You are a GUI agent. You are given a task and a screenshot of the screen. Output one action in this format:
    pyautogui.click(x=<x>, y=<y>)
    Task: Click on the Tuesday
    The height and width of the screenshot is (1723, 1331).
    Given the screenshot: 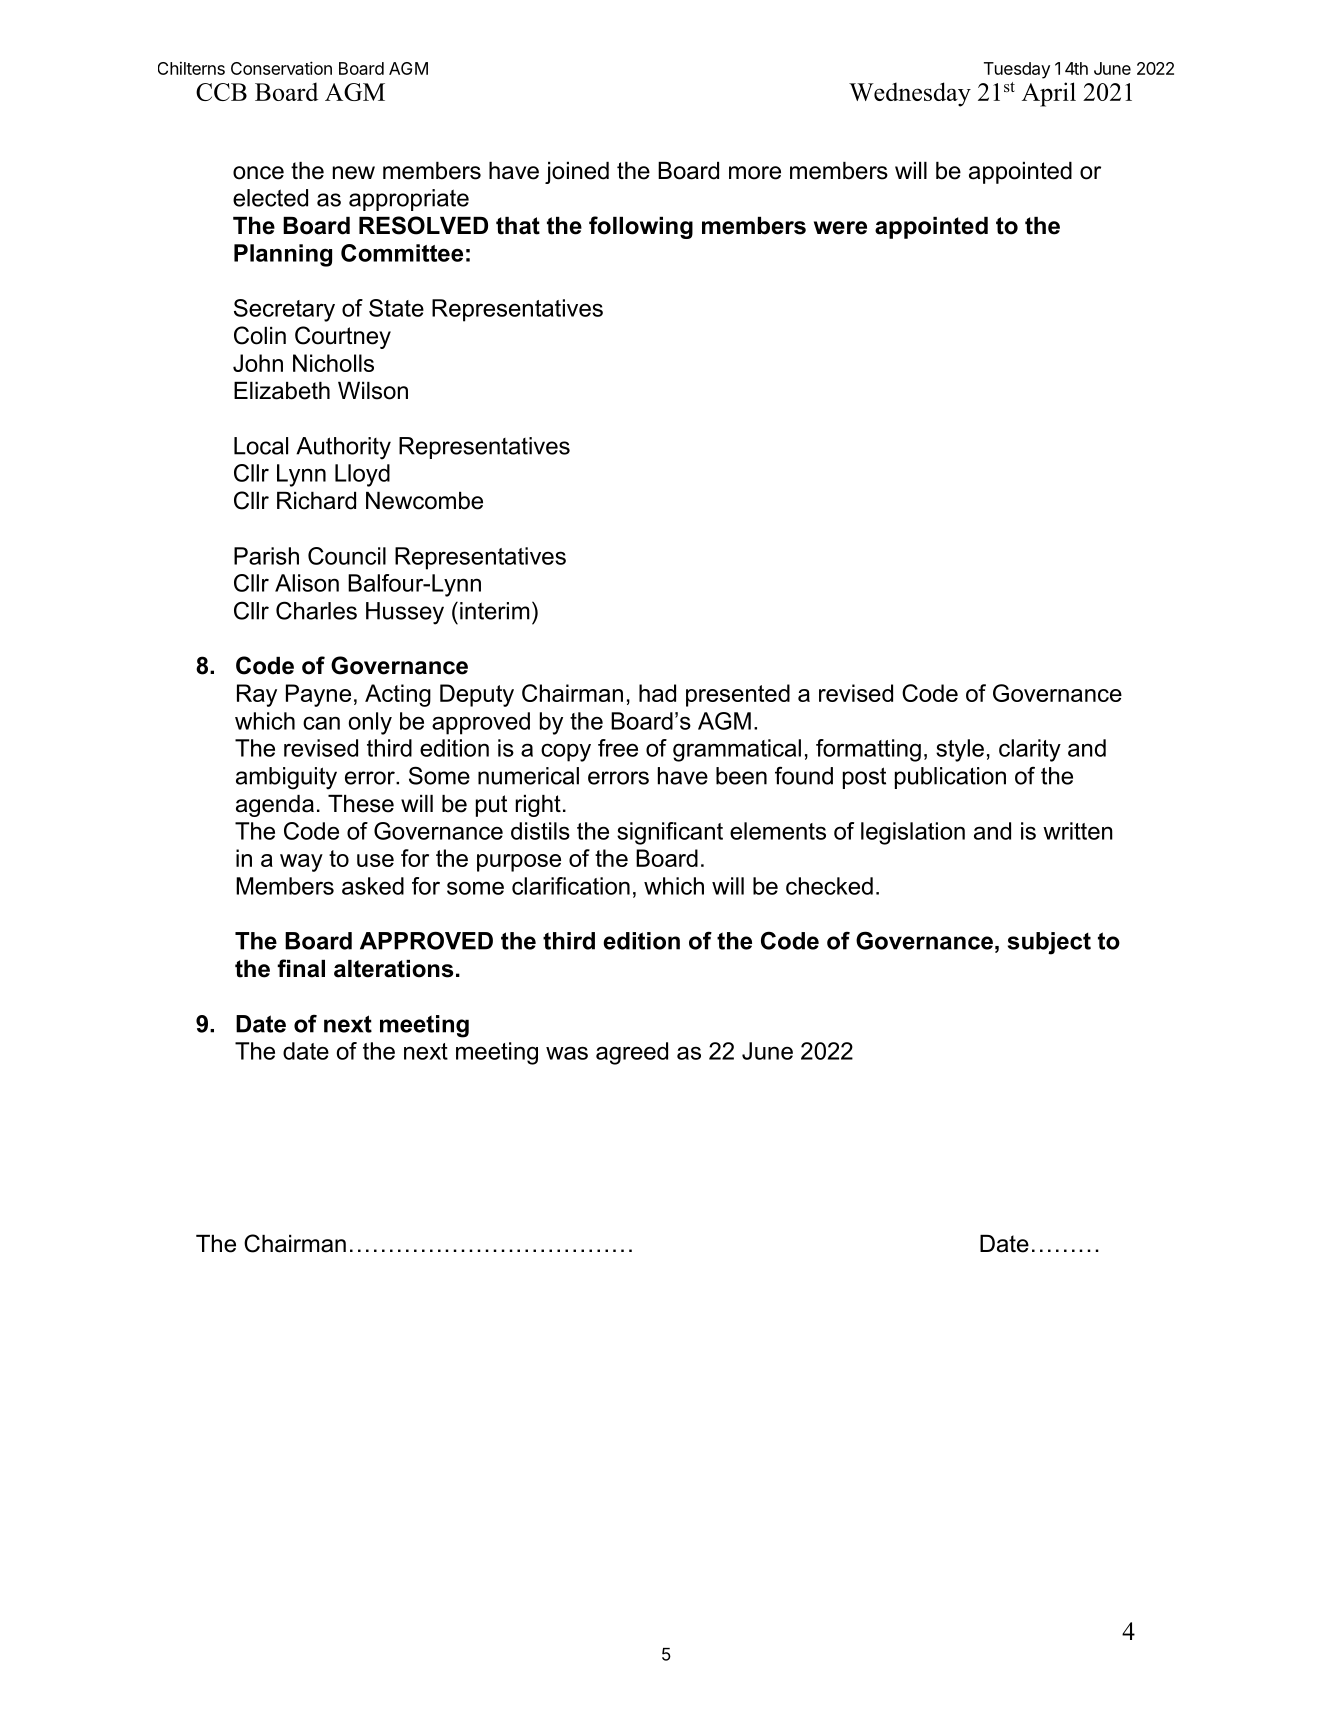 What is the action you would take?
    pyautogui.click(x=1017, y=70)
